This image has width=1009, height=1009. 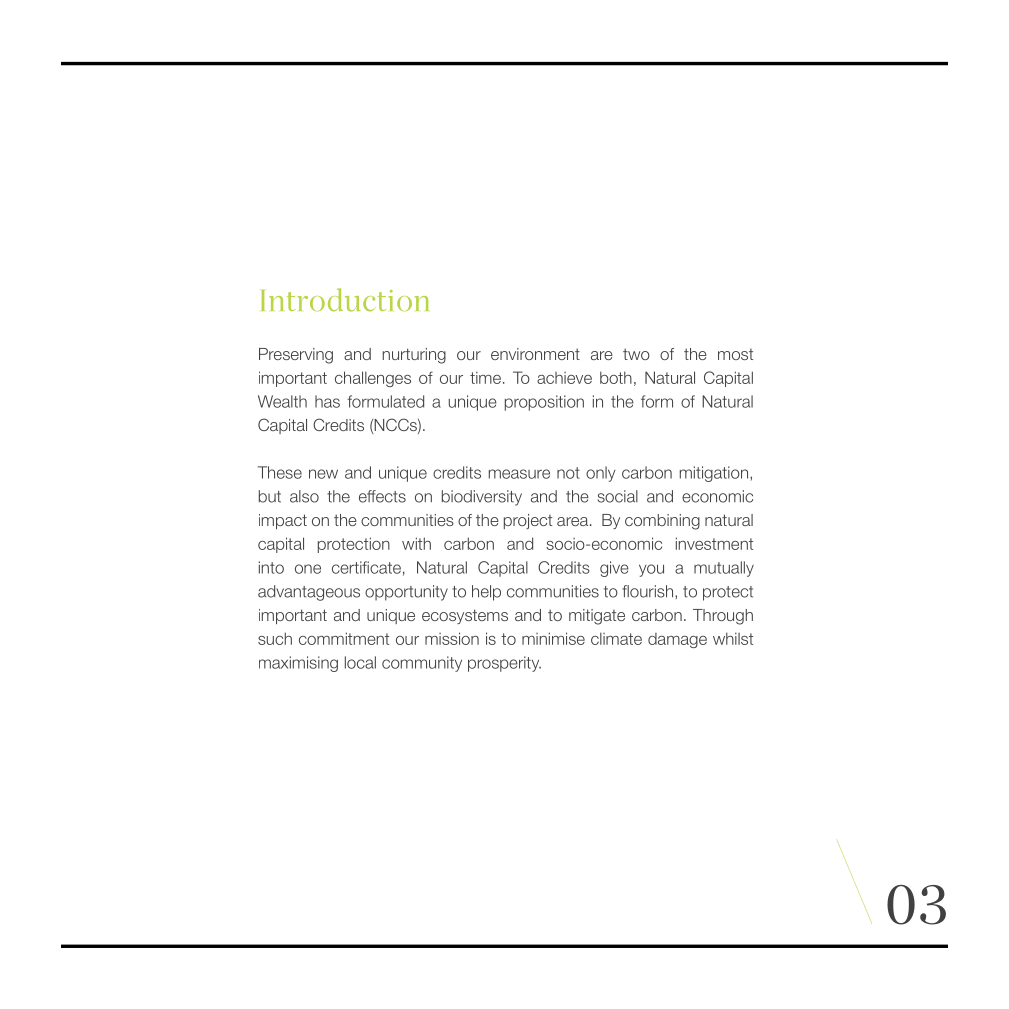 I want to click on maximising, so click(x=298, y=664).
